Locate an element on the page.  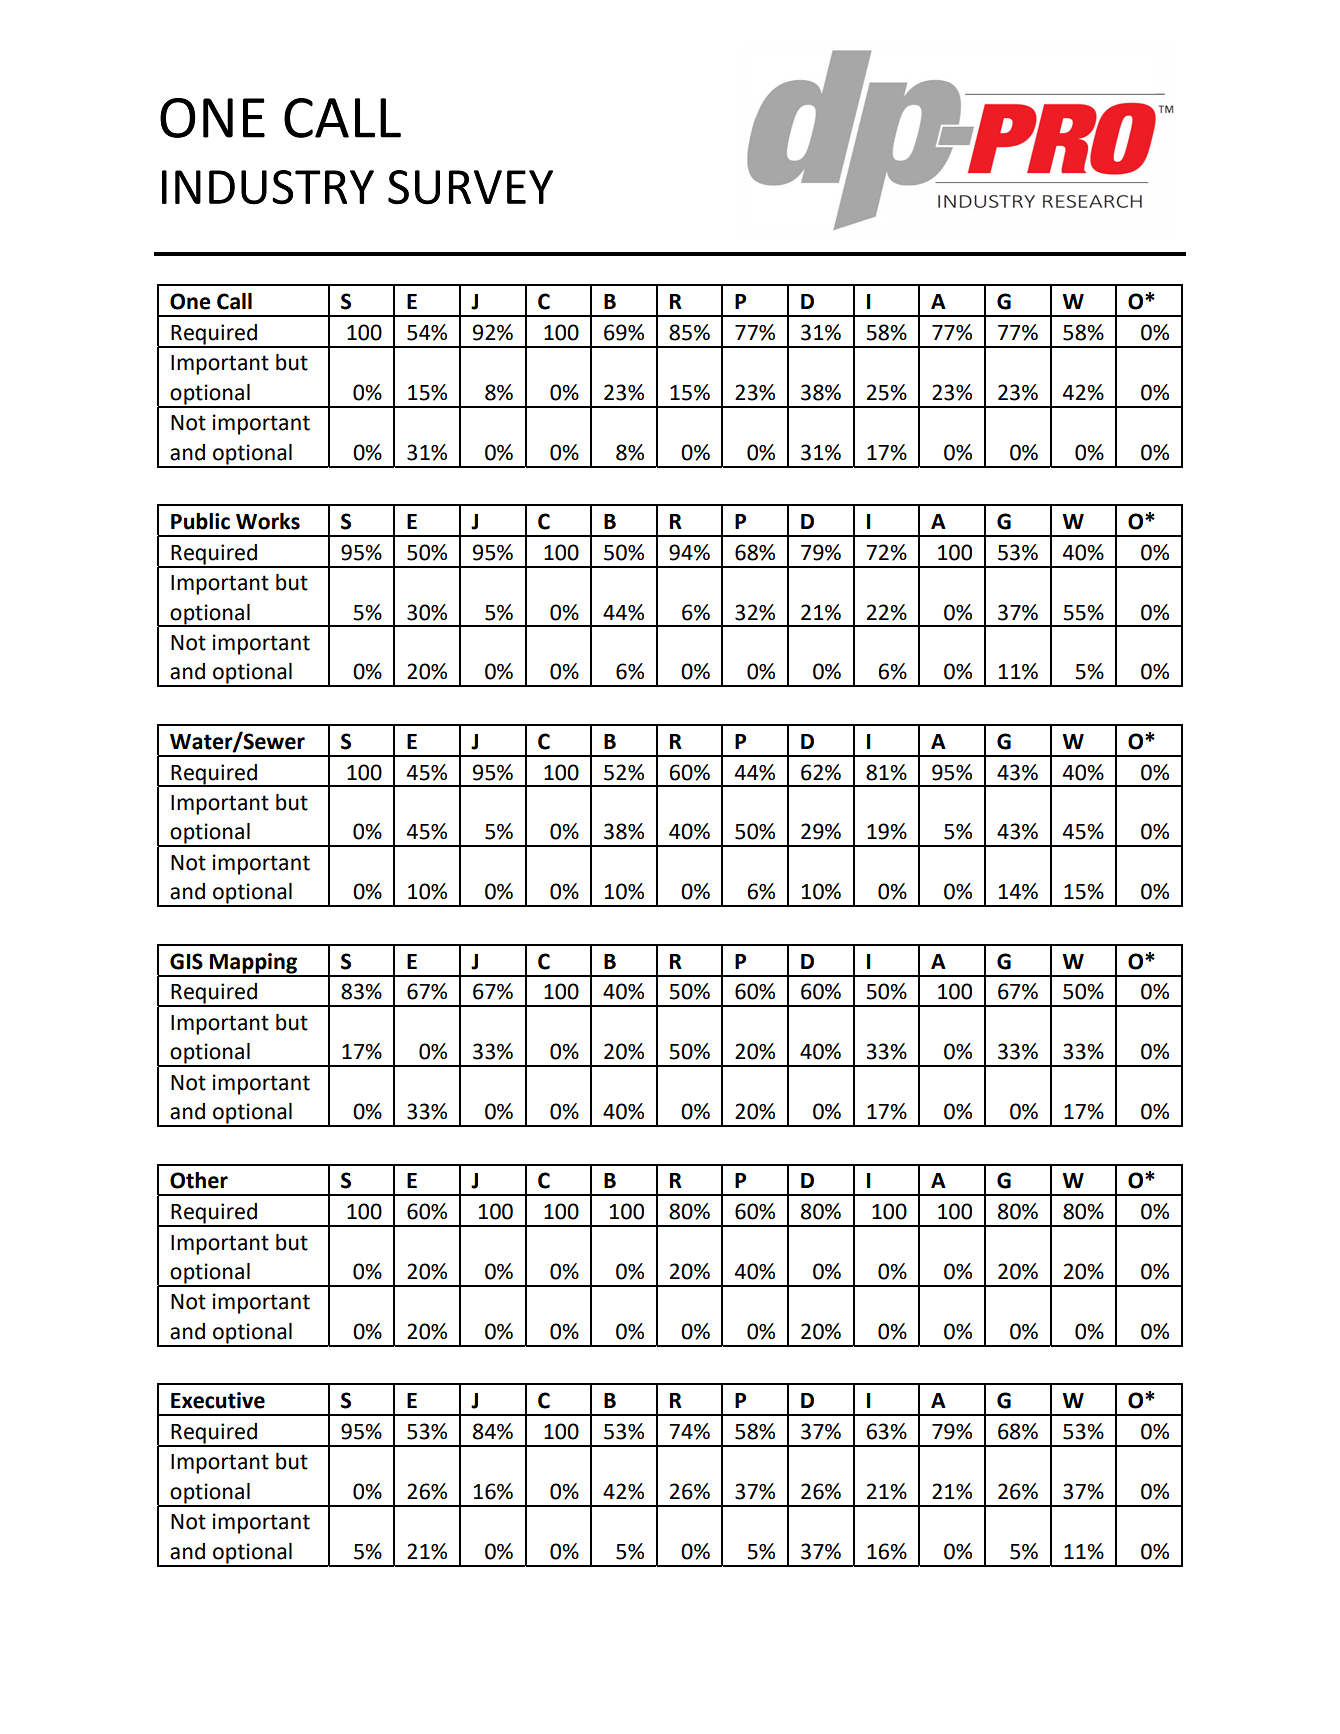
Works is located at coordinates (268, 521).
